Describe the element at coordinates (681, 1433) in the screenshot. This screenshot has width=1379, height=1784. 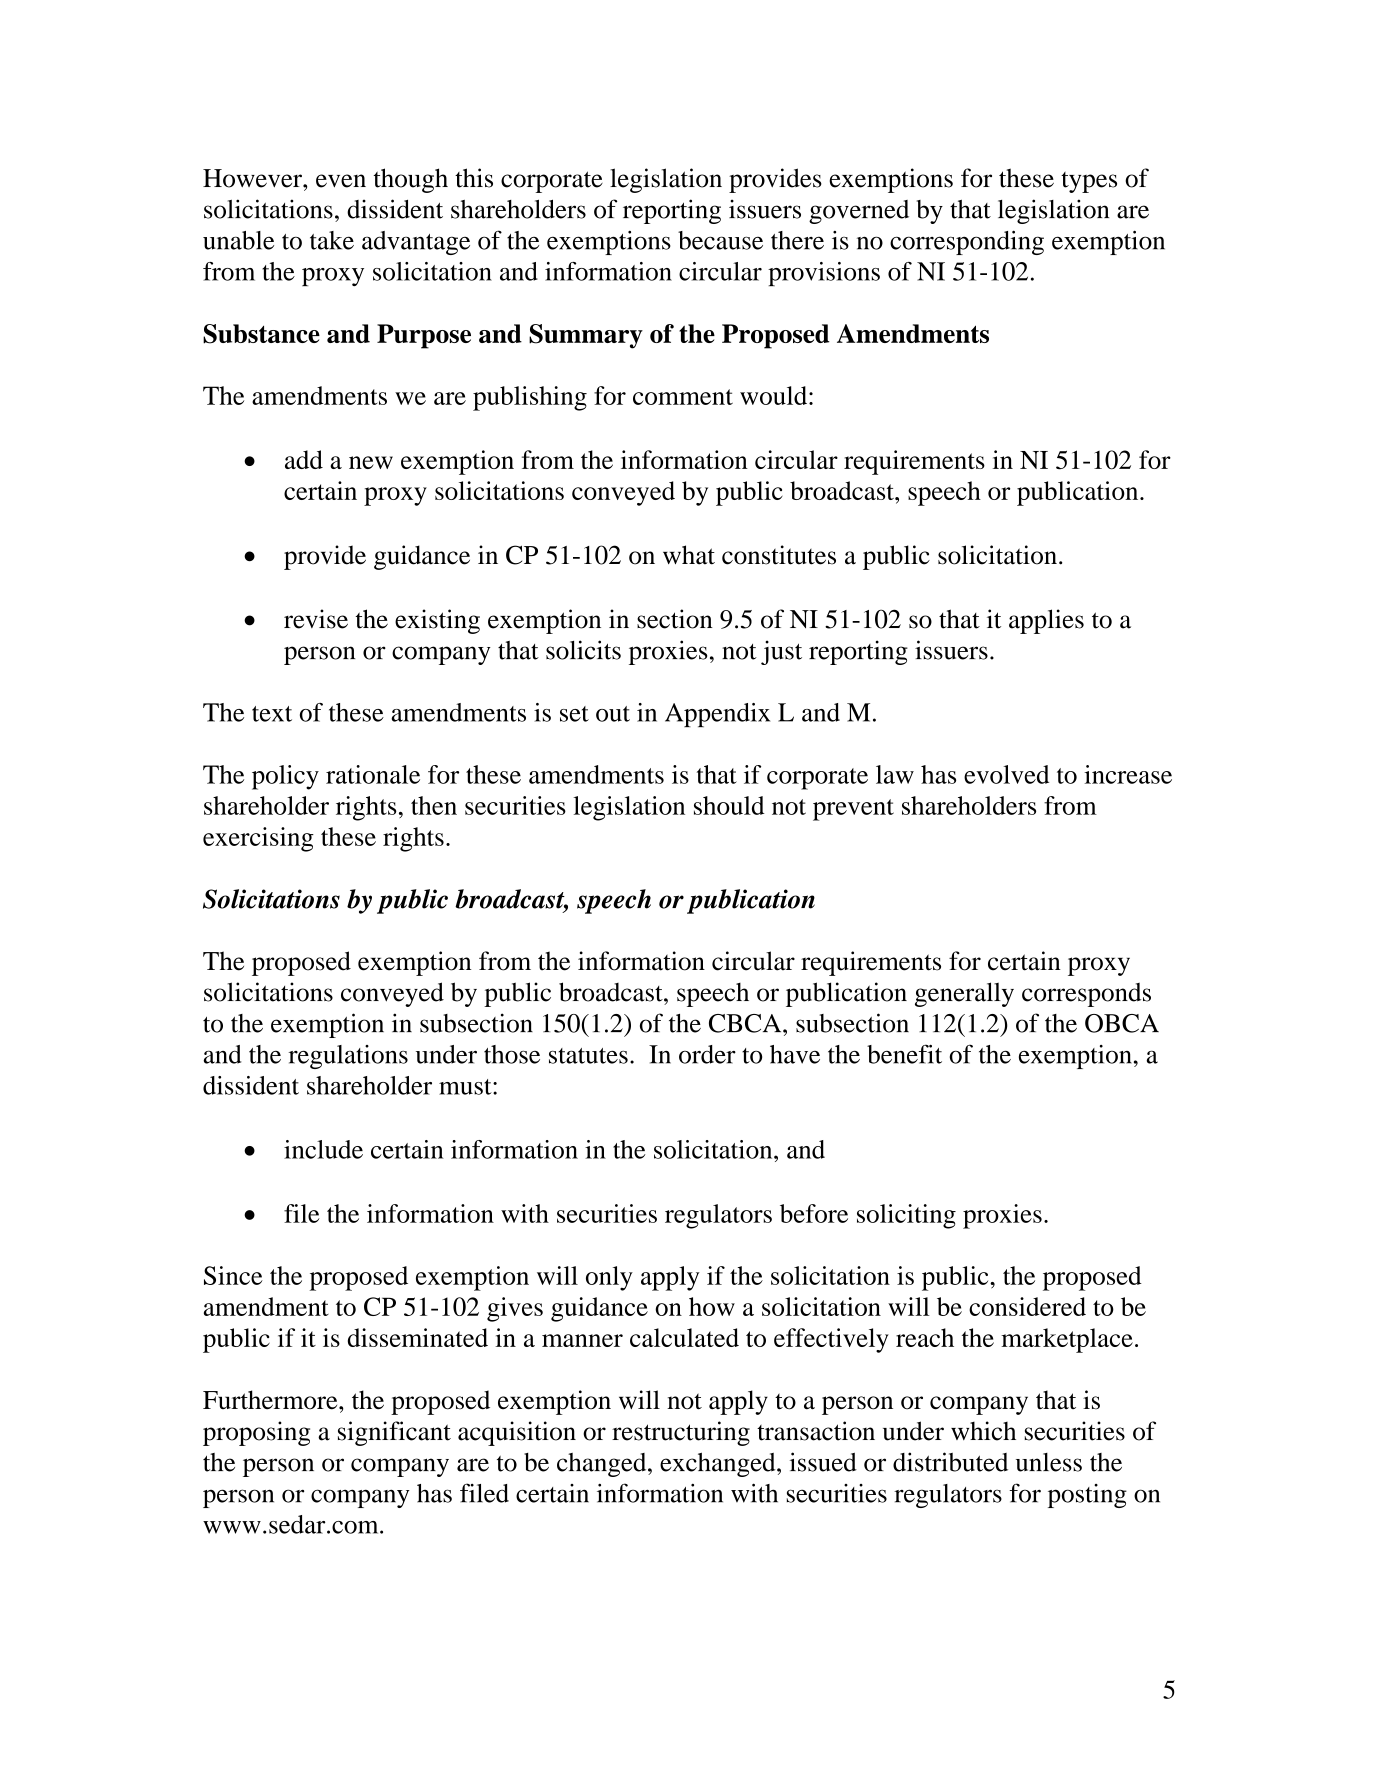
I see `restructuring` at that location.
